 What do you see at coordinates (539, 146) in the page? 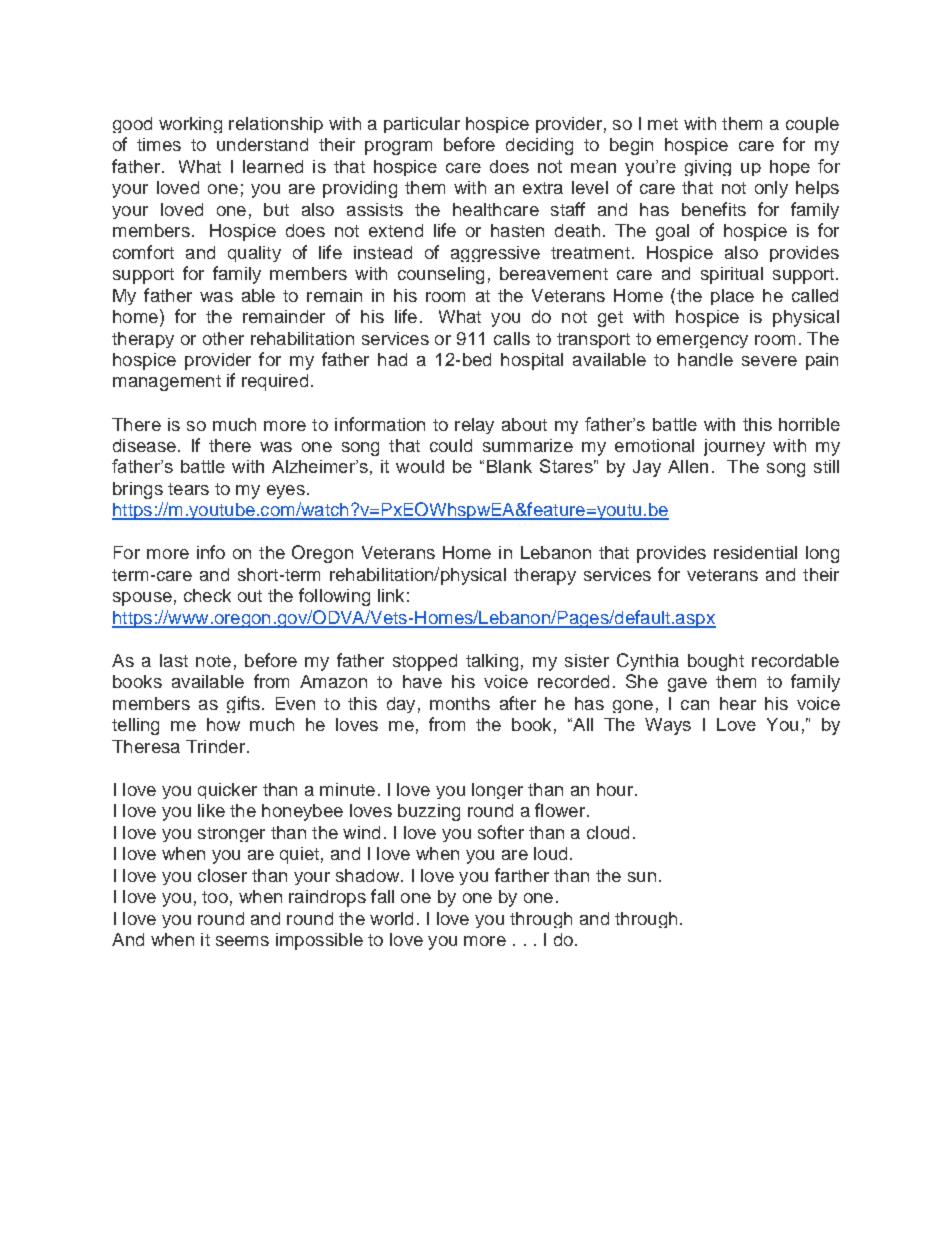
I see `deciding` at bounding box center [539, 146].
